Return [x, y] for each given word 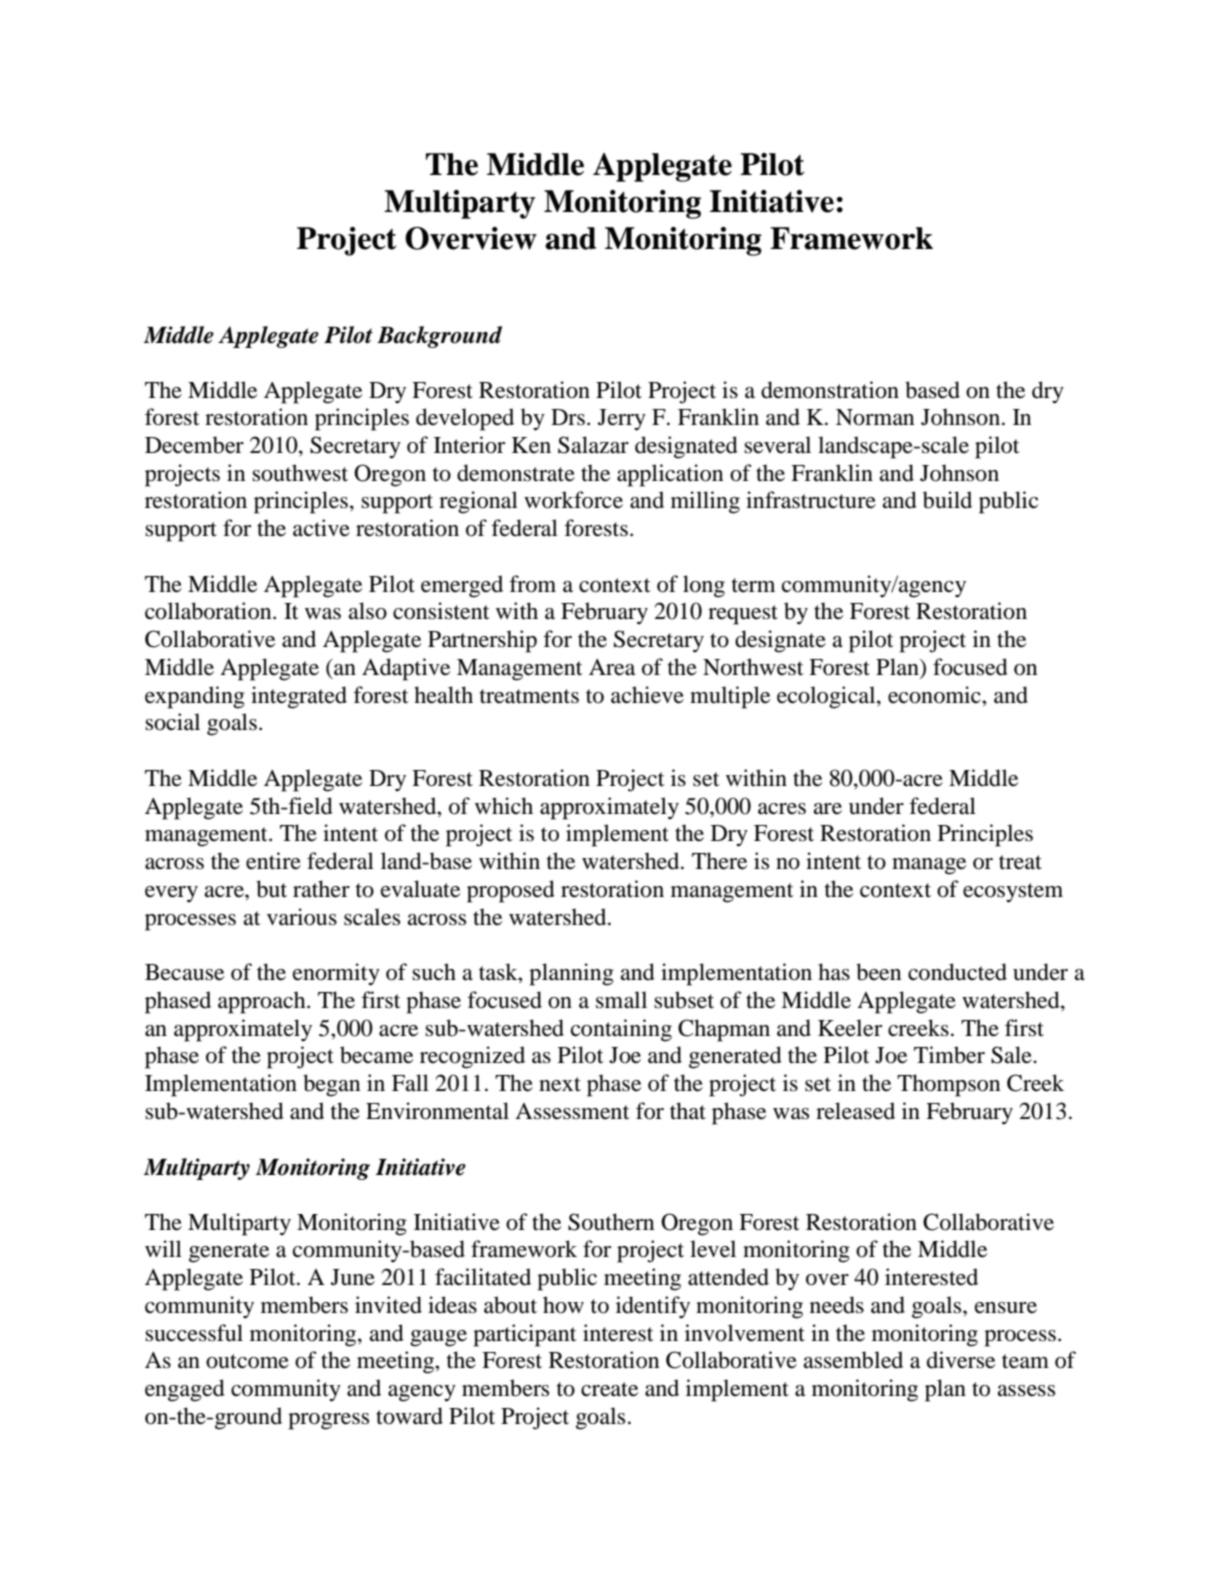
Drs [568, 417]
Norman [875, 417]
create [609, 1389]
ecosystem [1013, 893]
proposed [511, 891]
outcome [247, 1361]
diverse [961, 1360]
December [194, 445]
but [271, 889]
